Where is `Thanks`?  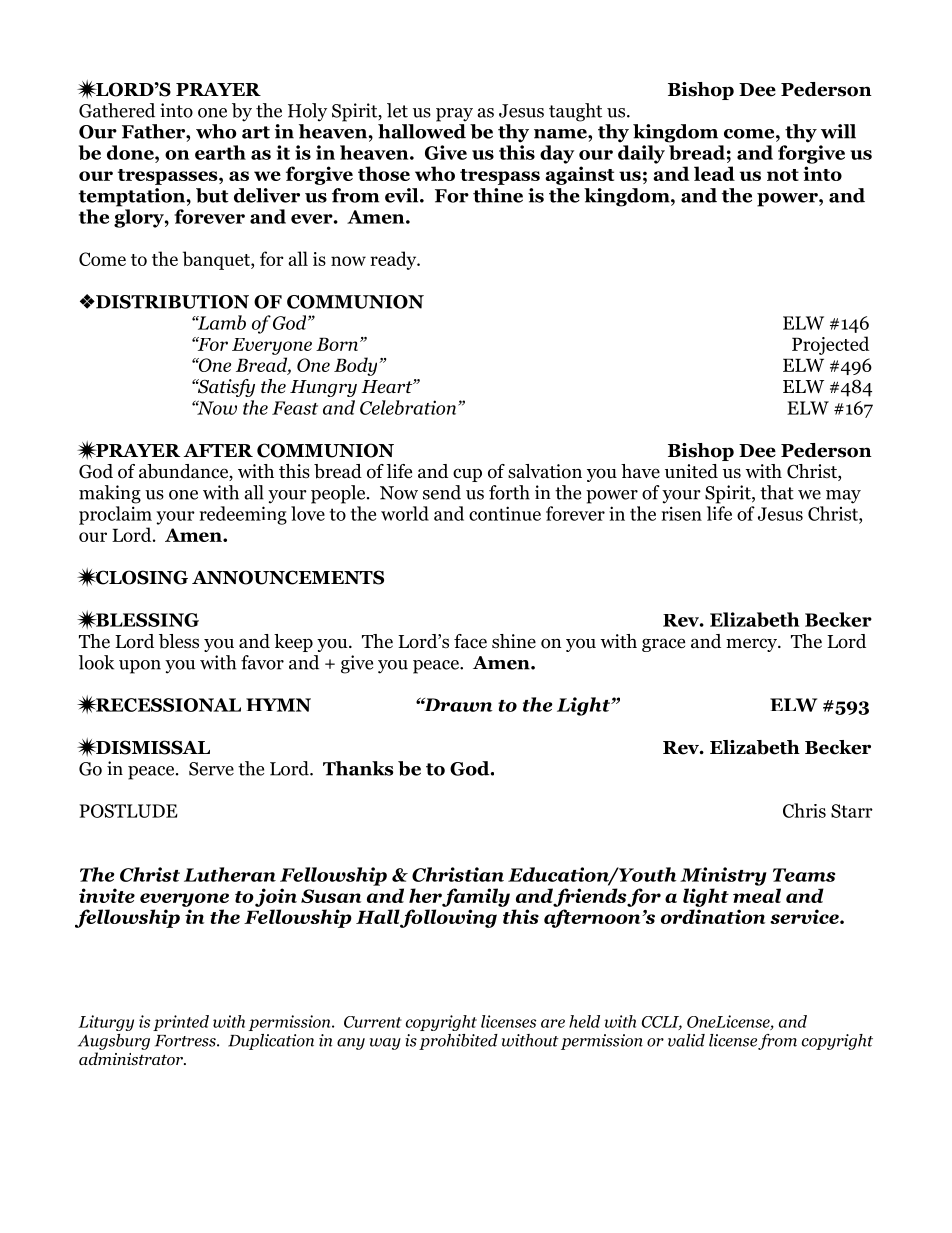
Thanks is located at coordinates (358, 768).
